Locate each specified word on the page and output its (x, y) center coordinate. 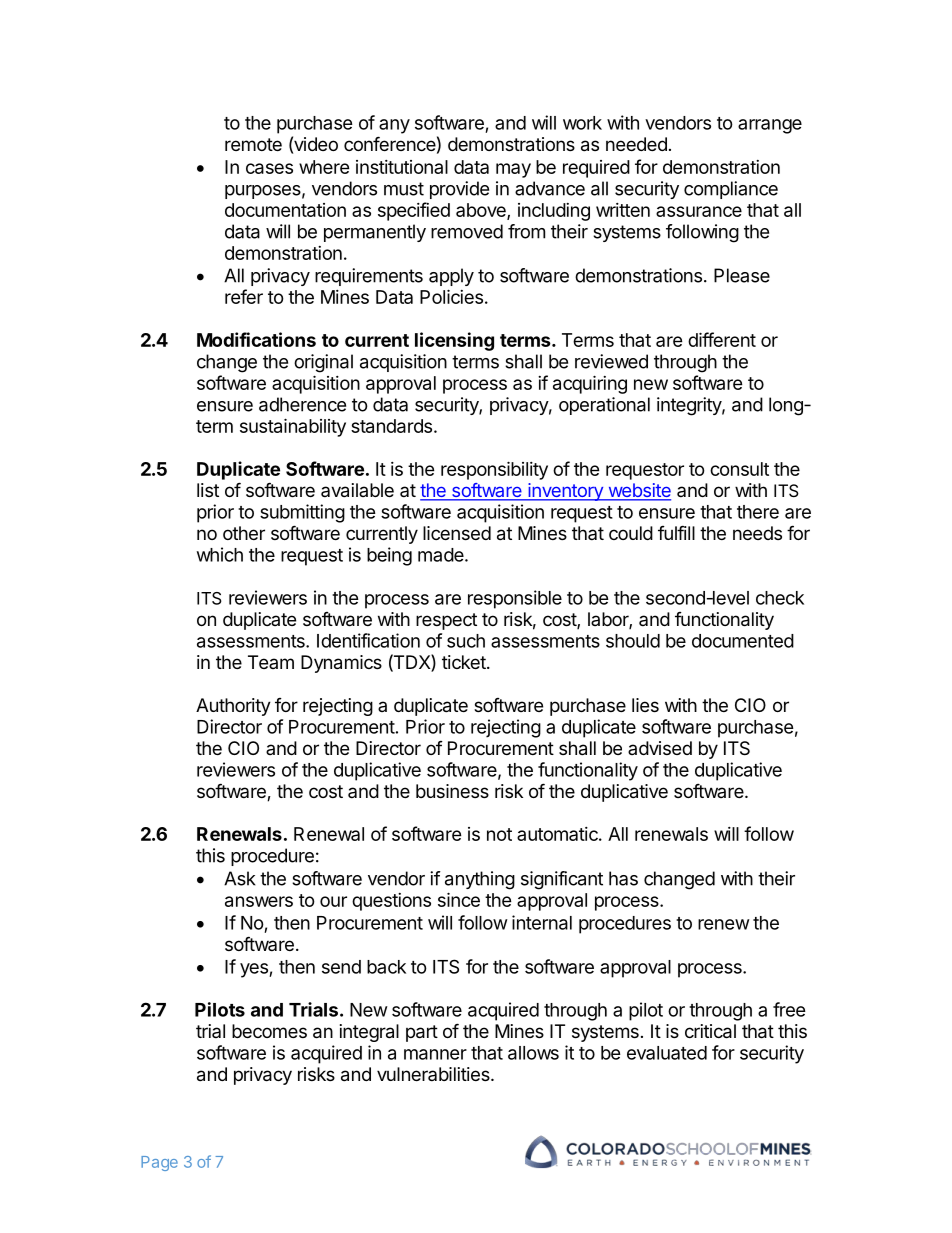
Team (271, 662)
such (466, 641)
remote (253, 144)
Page (159, 1163)
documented (743, 641)
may (513, 170)
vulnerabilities (434, 1074)
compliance (731, 190)
